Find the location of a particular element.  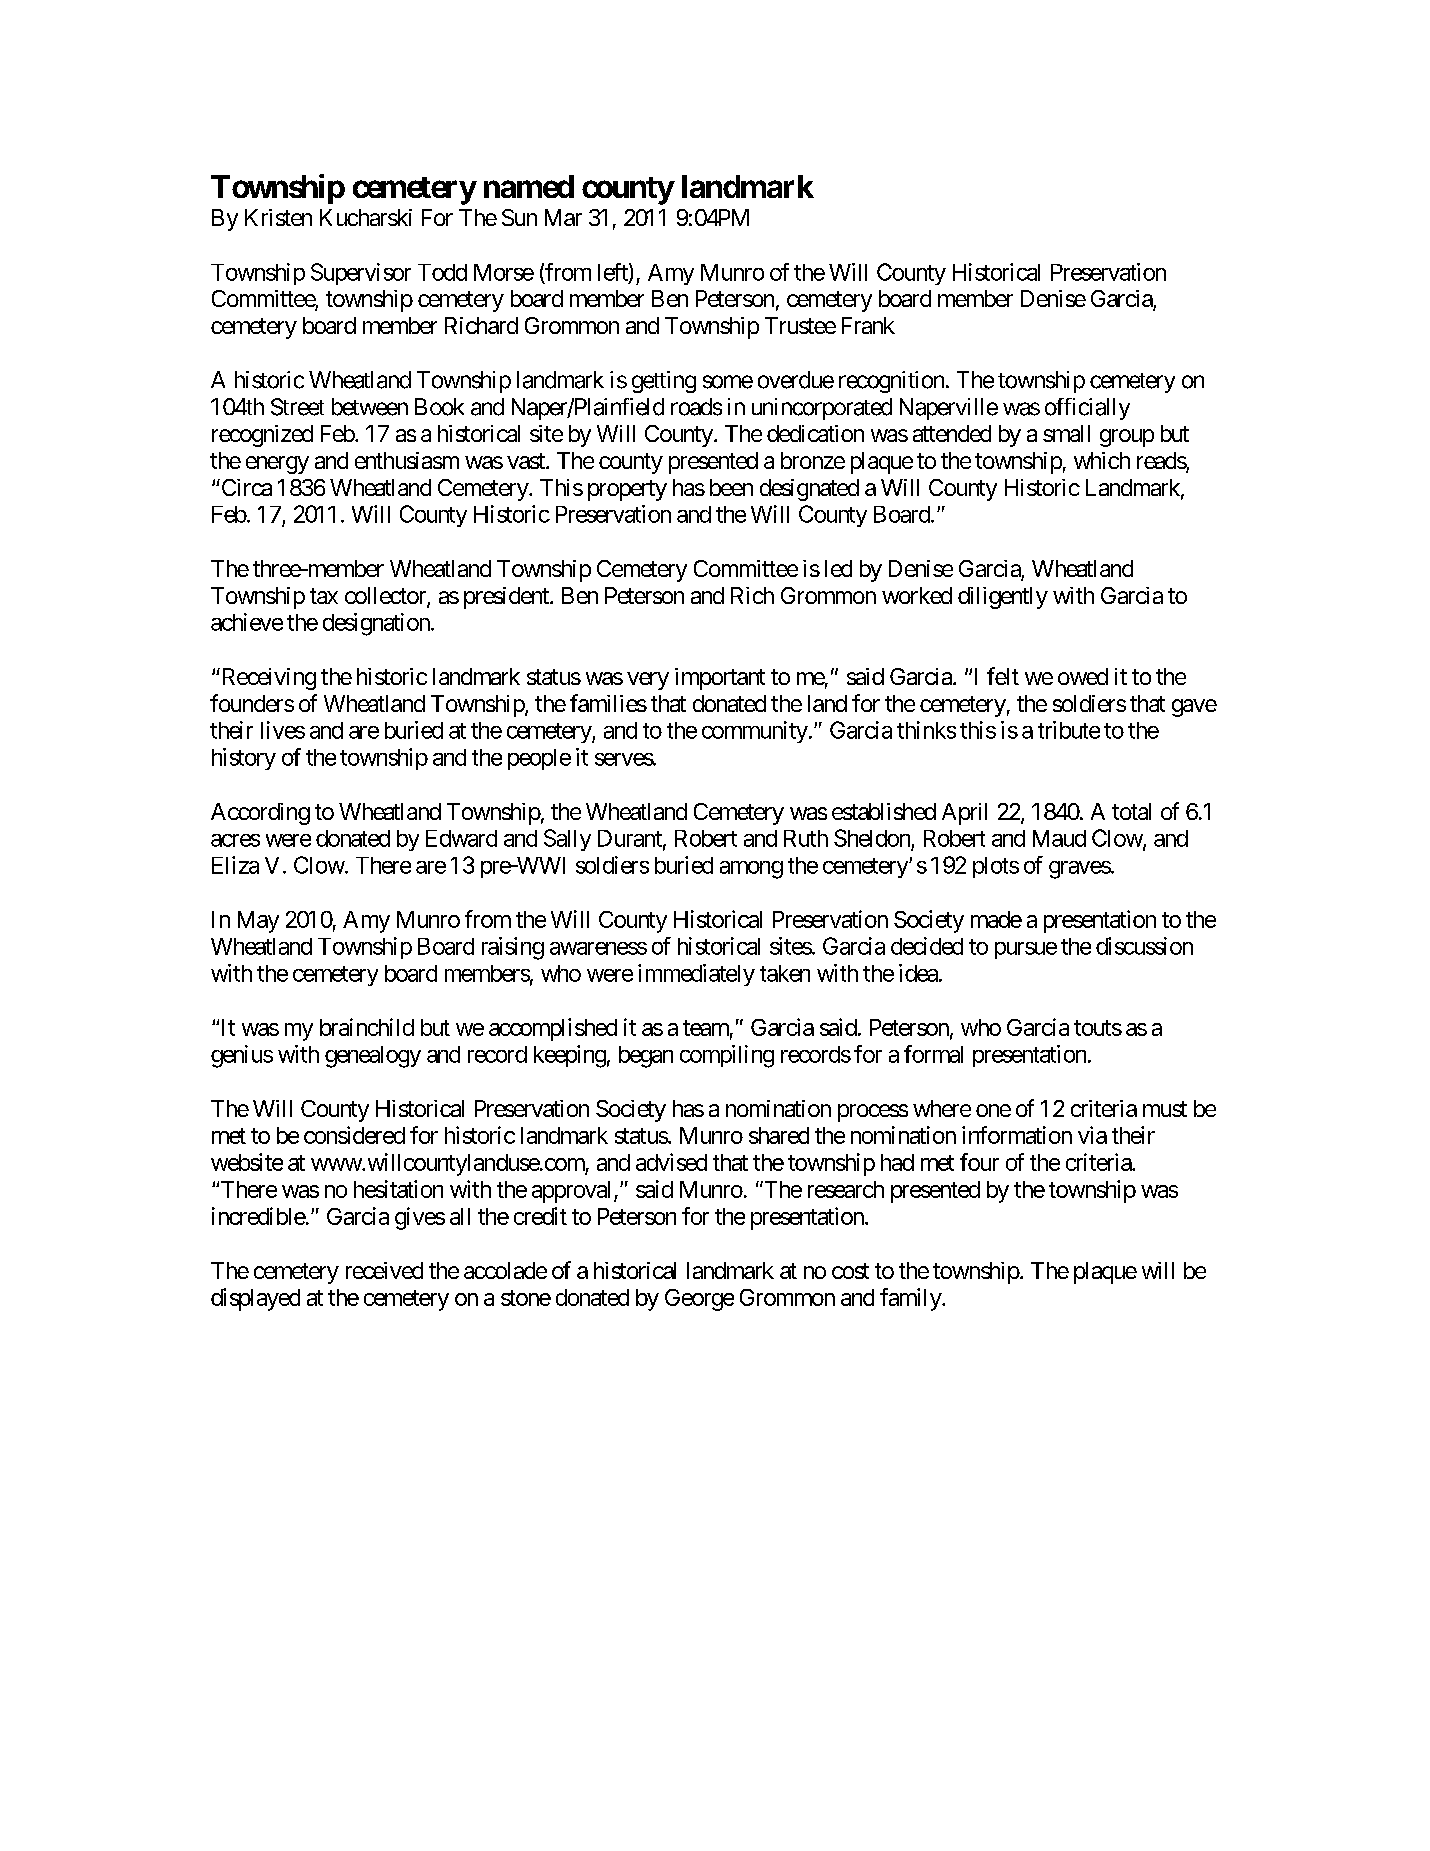

family is located at coordinates (911, 1299).
